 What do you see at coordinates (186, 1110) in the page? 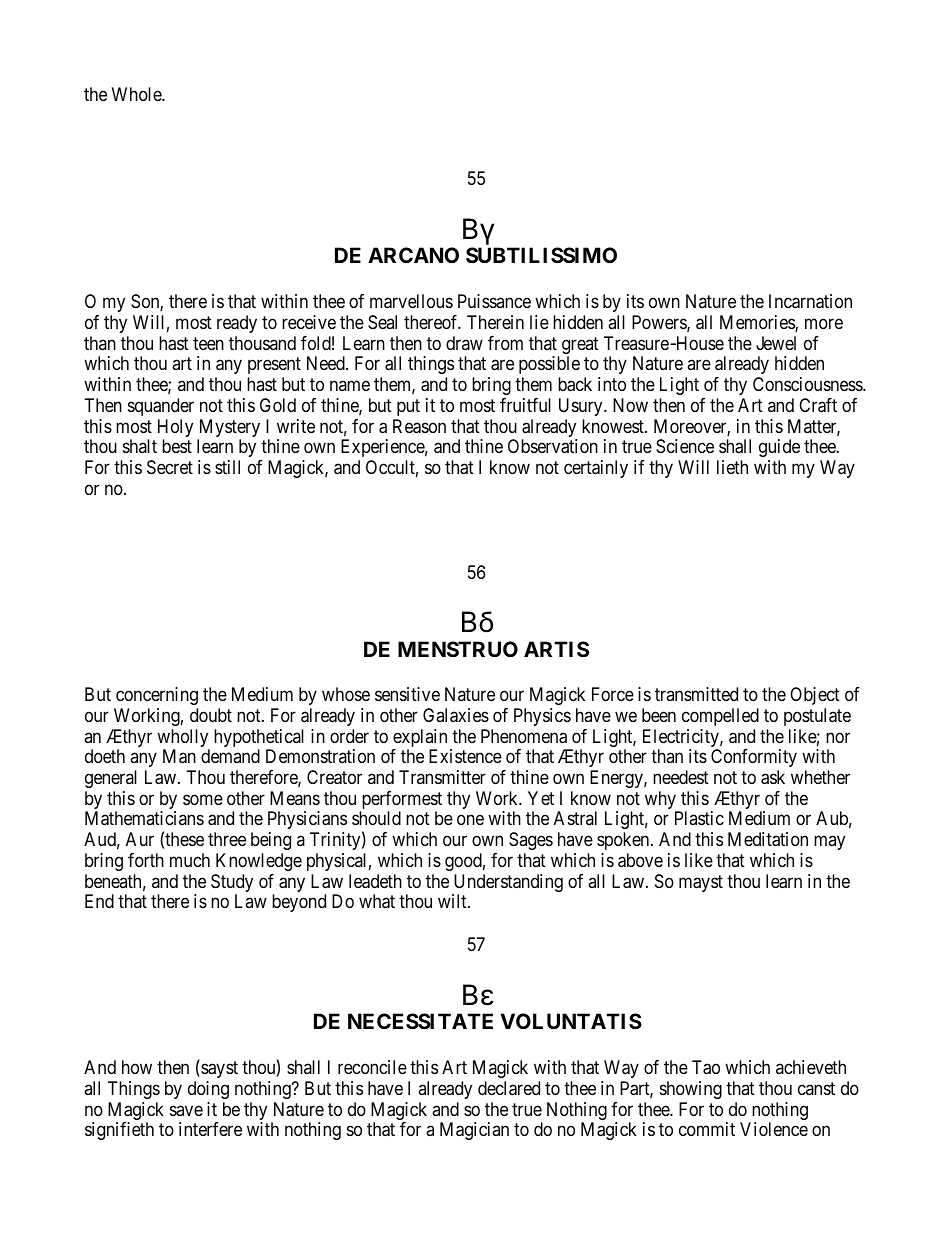
I see `save` at bounding box center [186, 1110].
